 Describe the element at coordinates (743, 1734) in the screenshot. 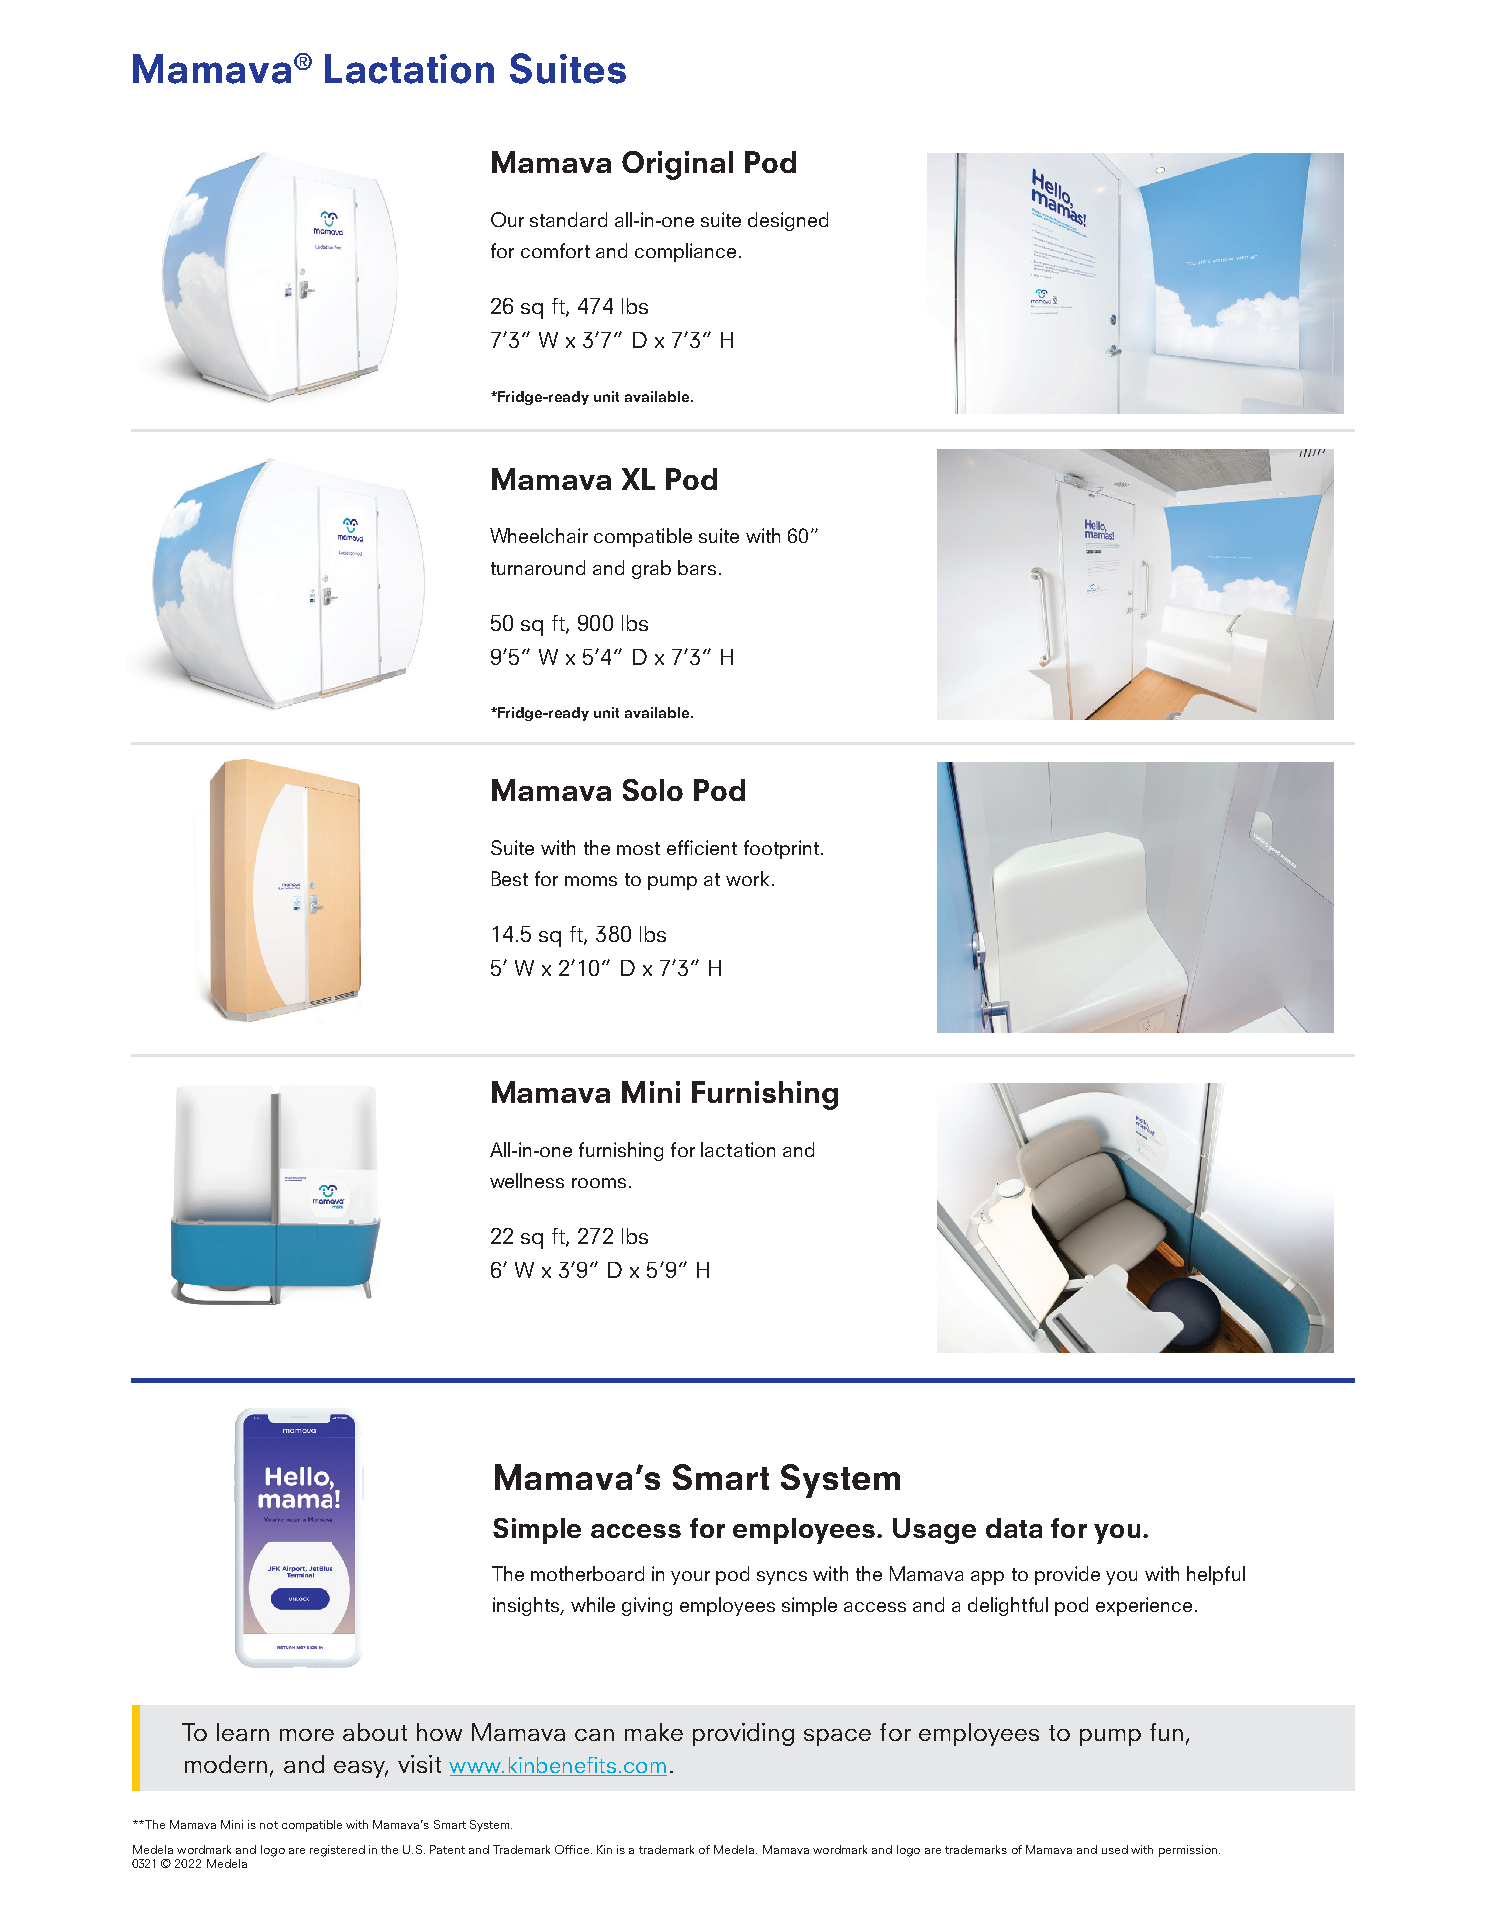

I see `providing` at that location.
